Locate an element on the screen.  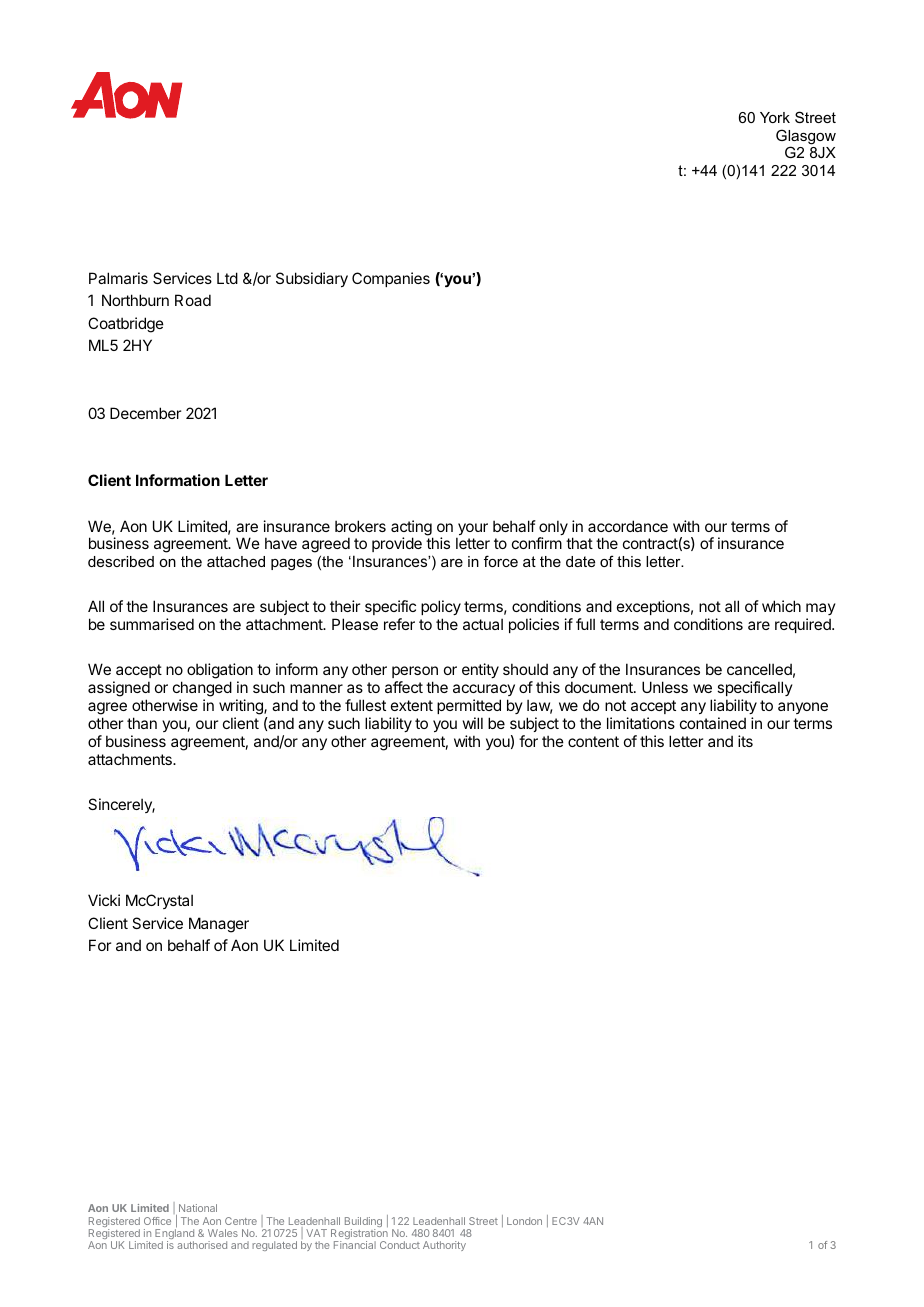
will is located at coordinates (473, 723).
